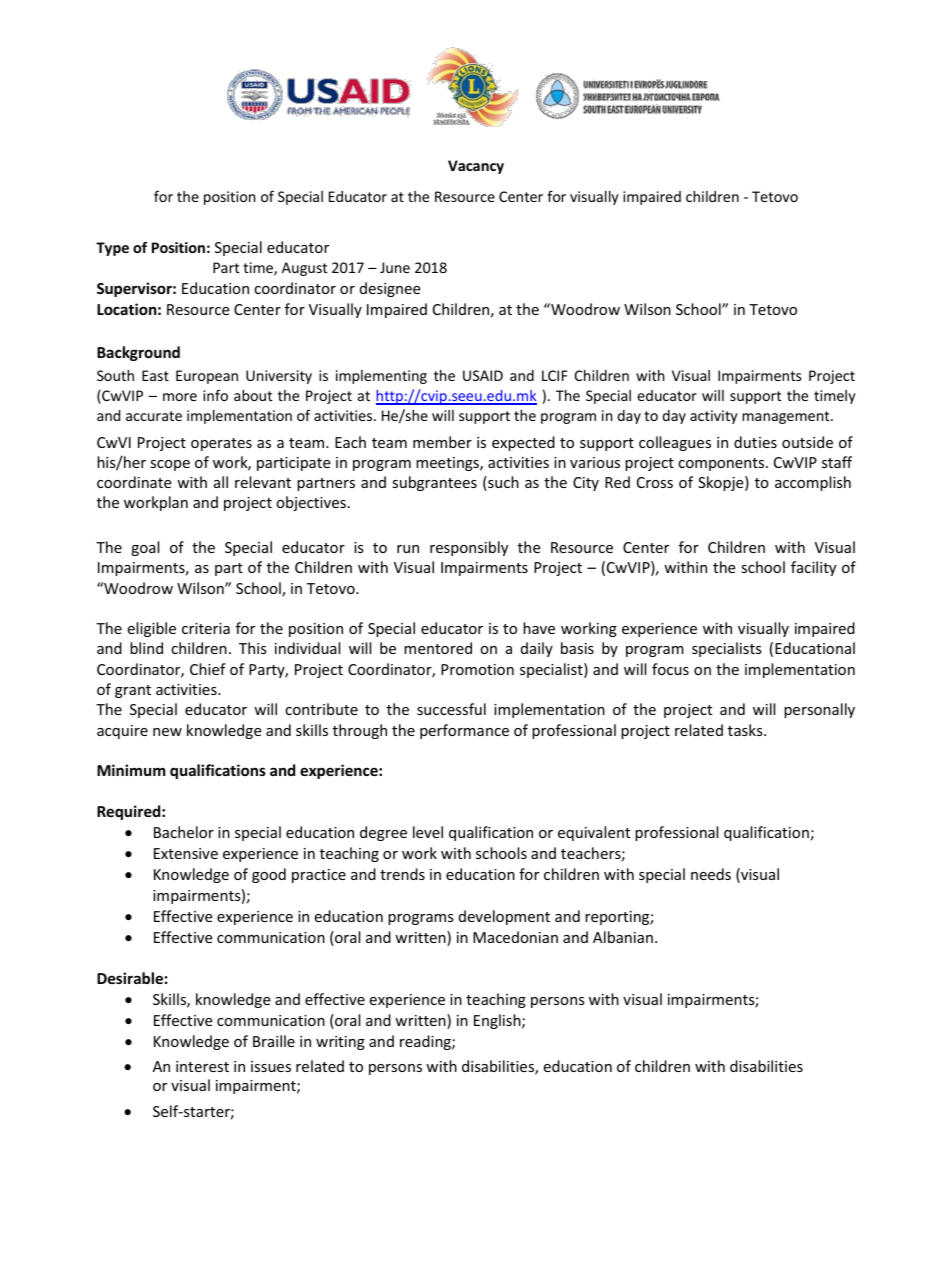  What do you see at coordinates (112, 249) in the screenshot?
I see `Type` at bounding box center [112, 249].
